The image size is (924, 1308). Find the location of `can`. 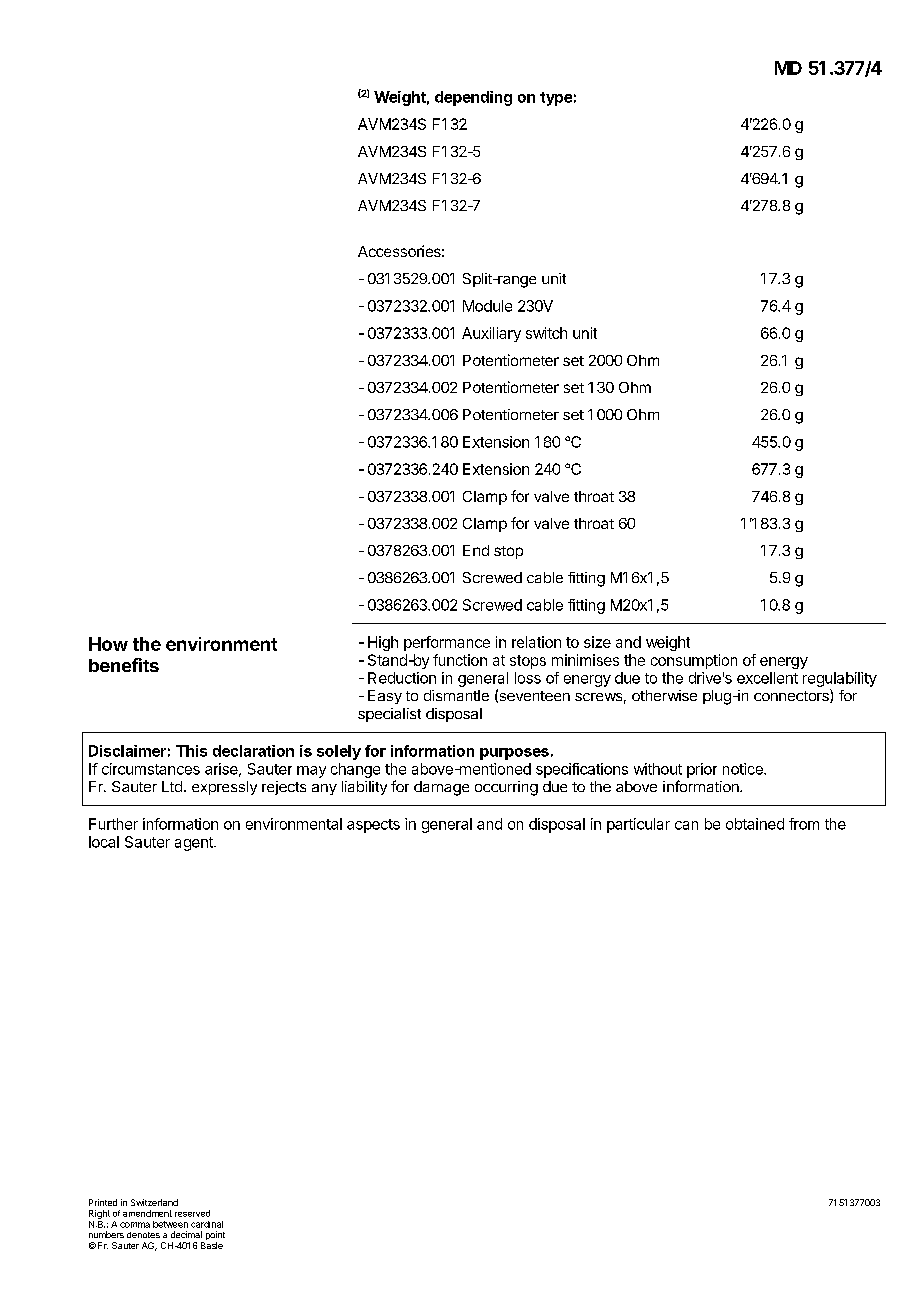

can is located at coordinates (686, 825).
